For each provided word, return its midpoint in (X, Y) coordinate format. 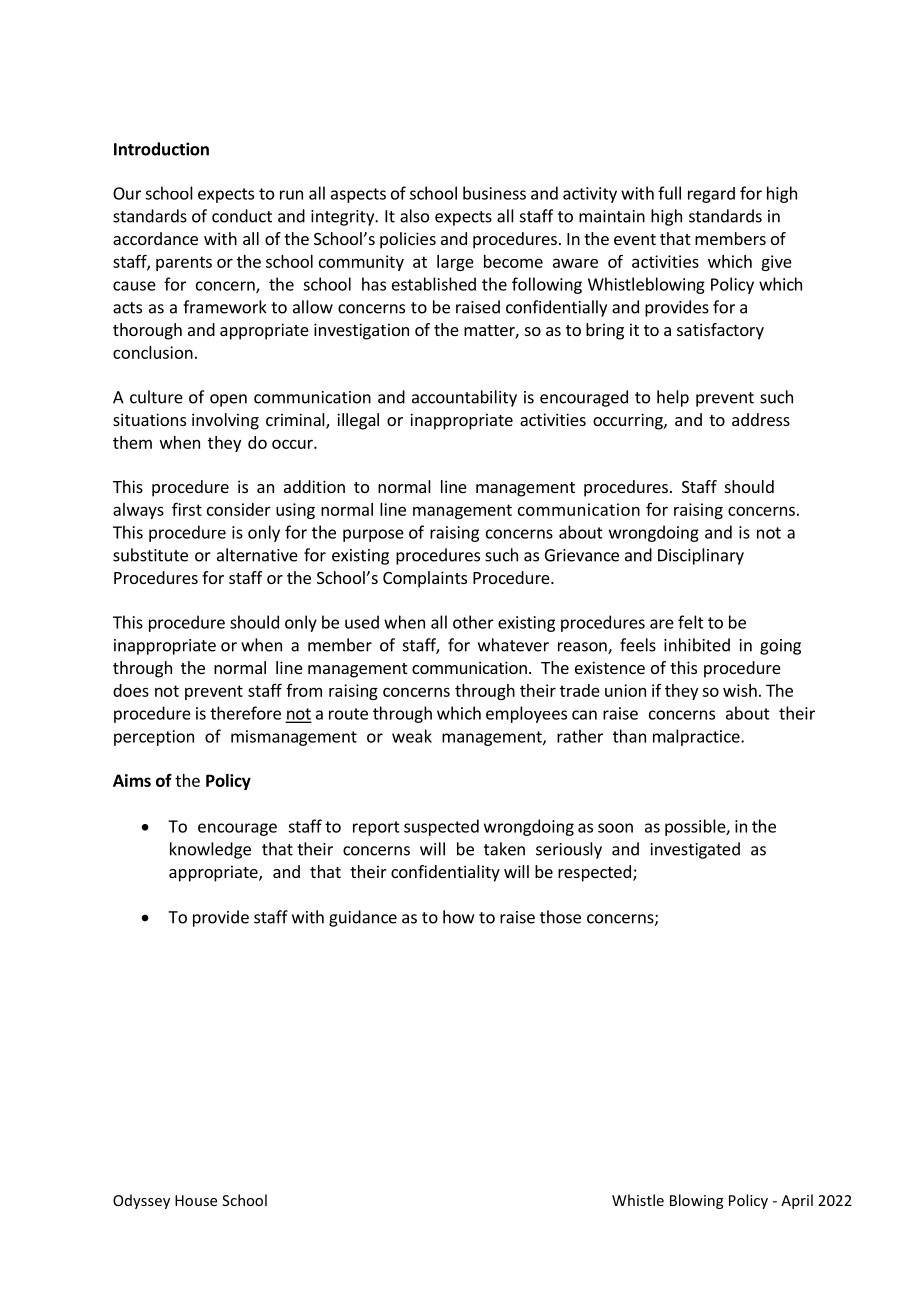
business (494, 193)
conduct (242, 216)
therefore (245, 713)
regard (711, 195)
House (196, 1200)
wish (740, 690)
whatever (513, 645)
